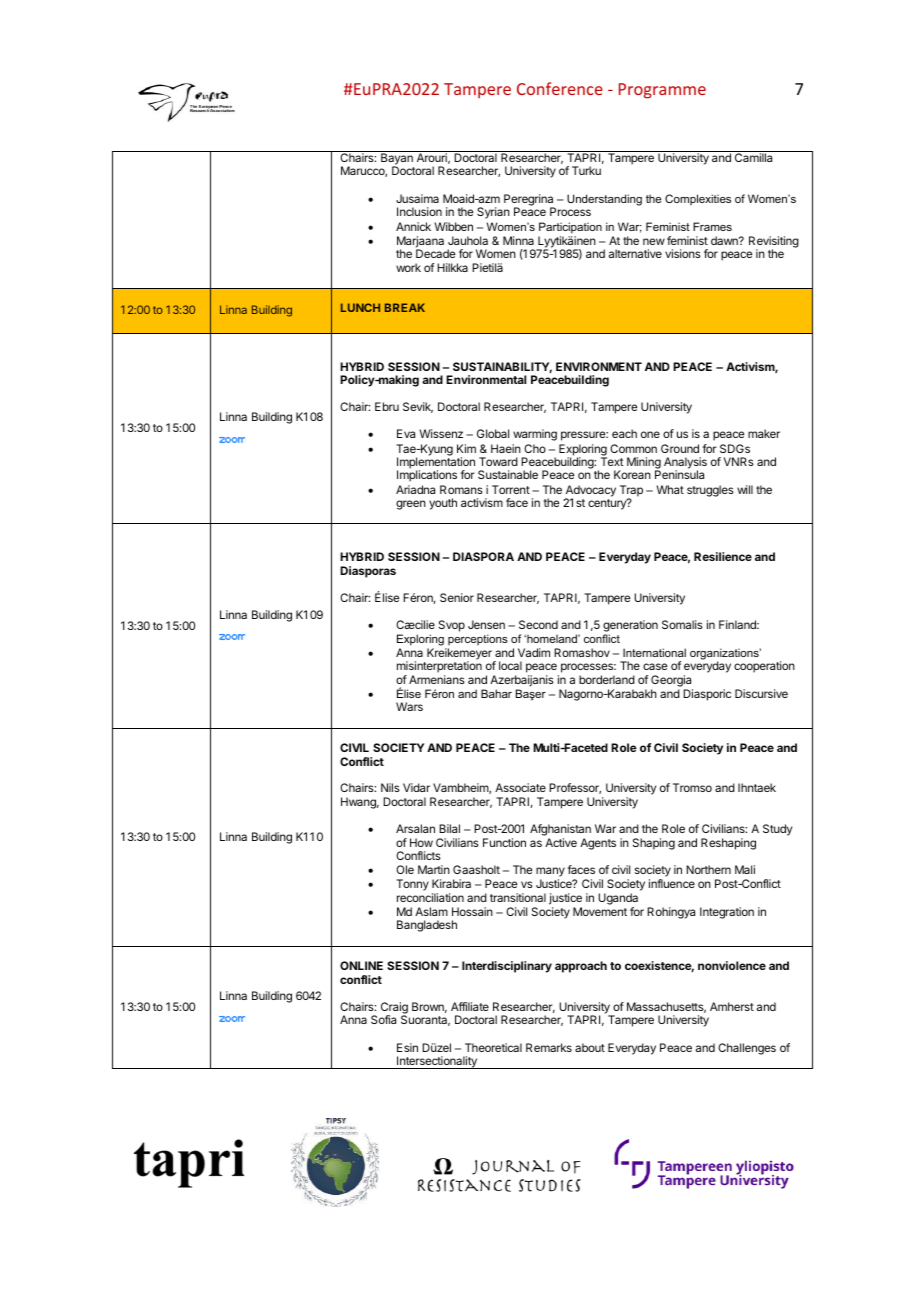 Image resolution: width=924 pixels, height=1308 pixels. I want to click on Resilience, so click(723, 556).
